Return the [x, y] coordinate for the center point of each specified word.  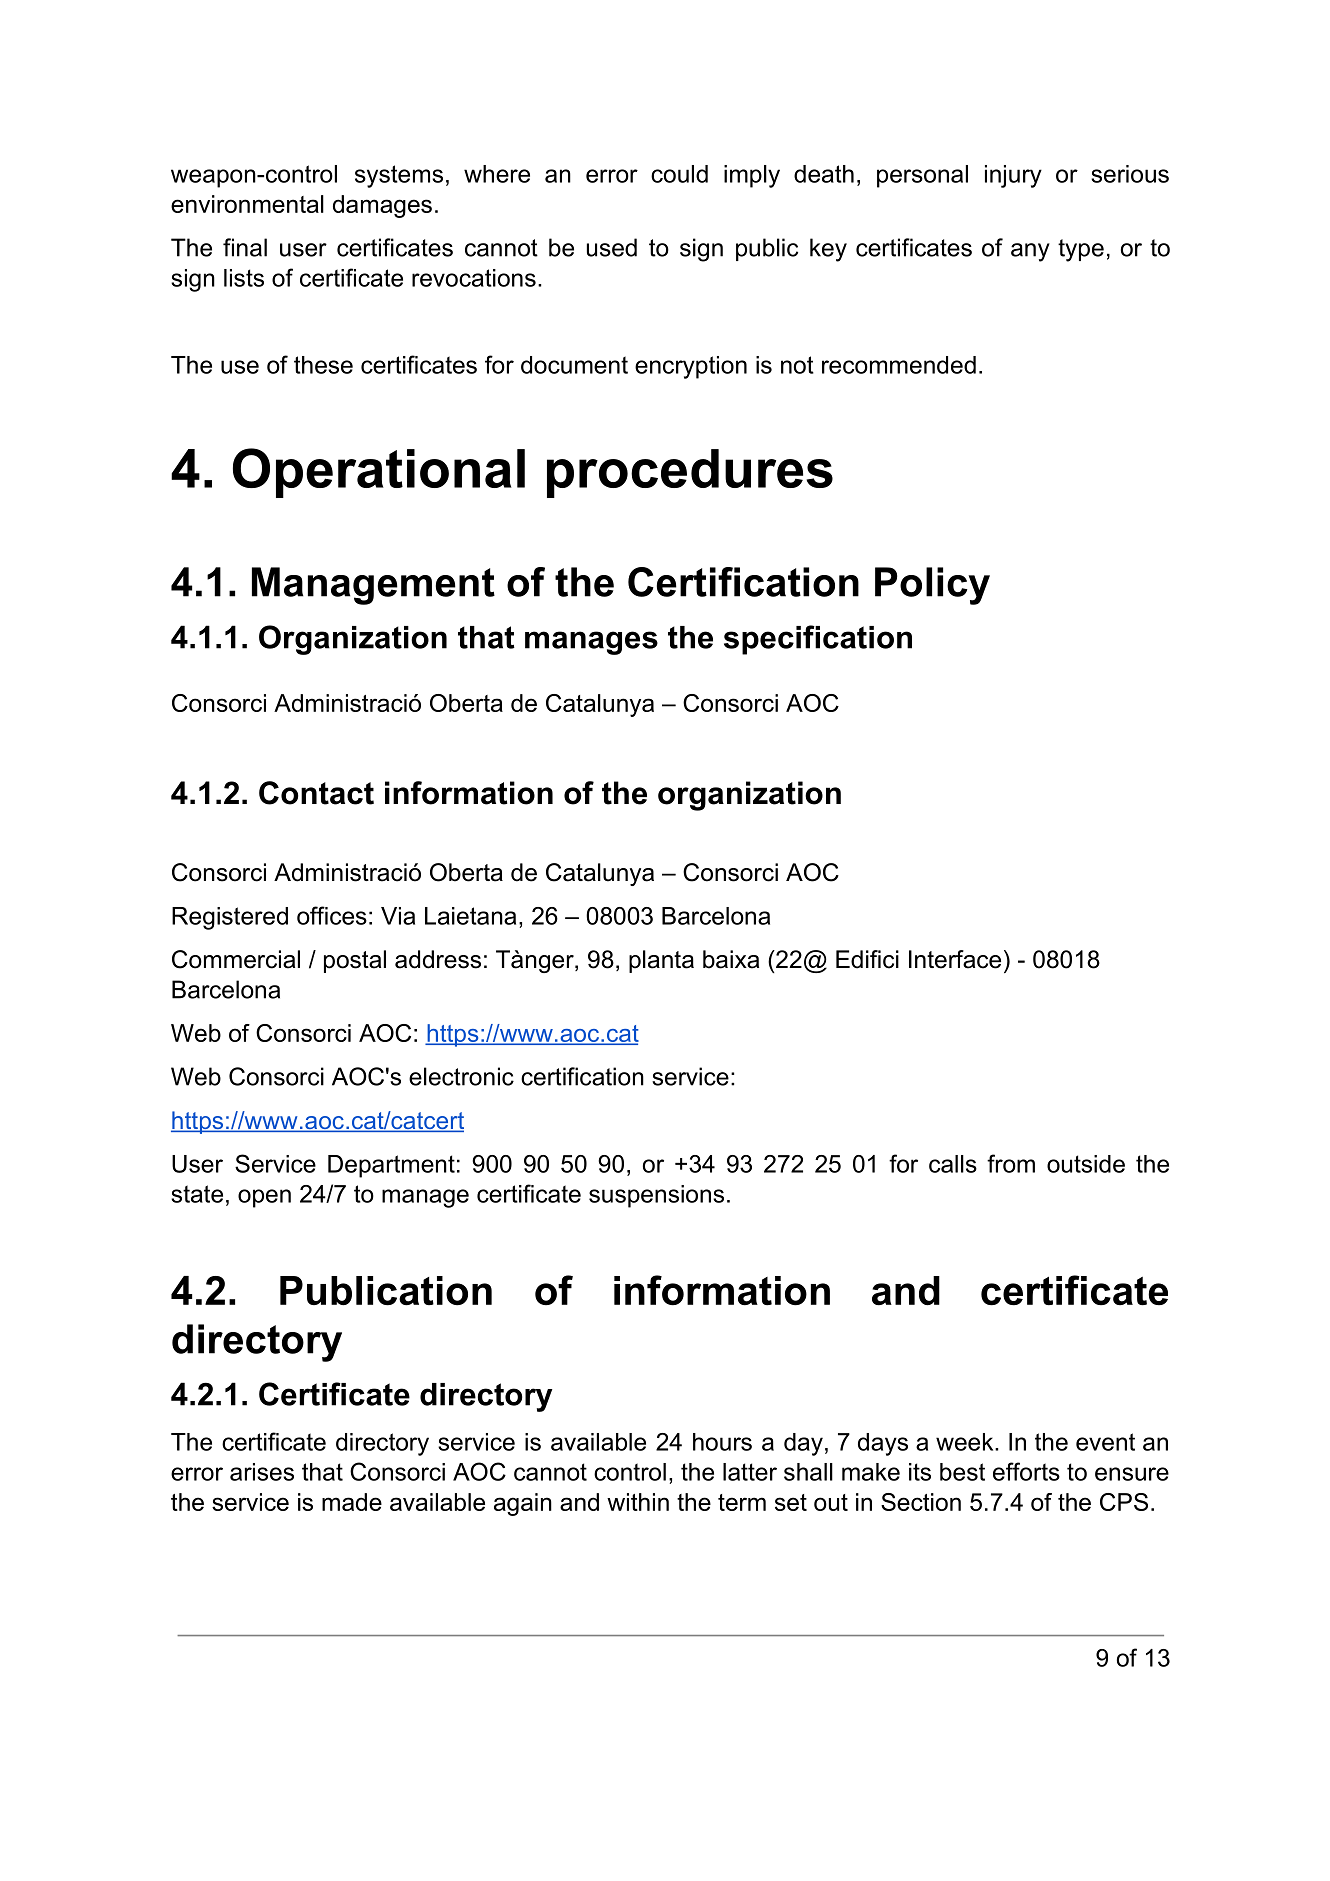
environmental [247, 204]
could [679, 174]
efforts [1026, 1471]
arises [262, 1472]
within [638, 1502]
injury [1013, 176]
